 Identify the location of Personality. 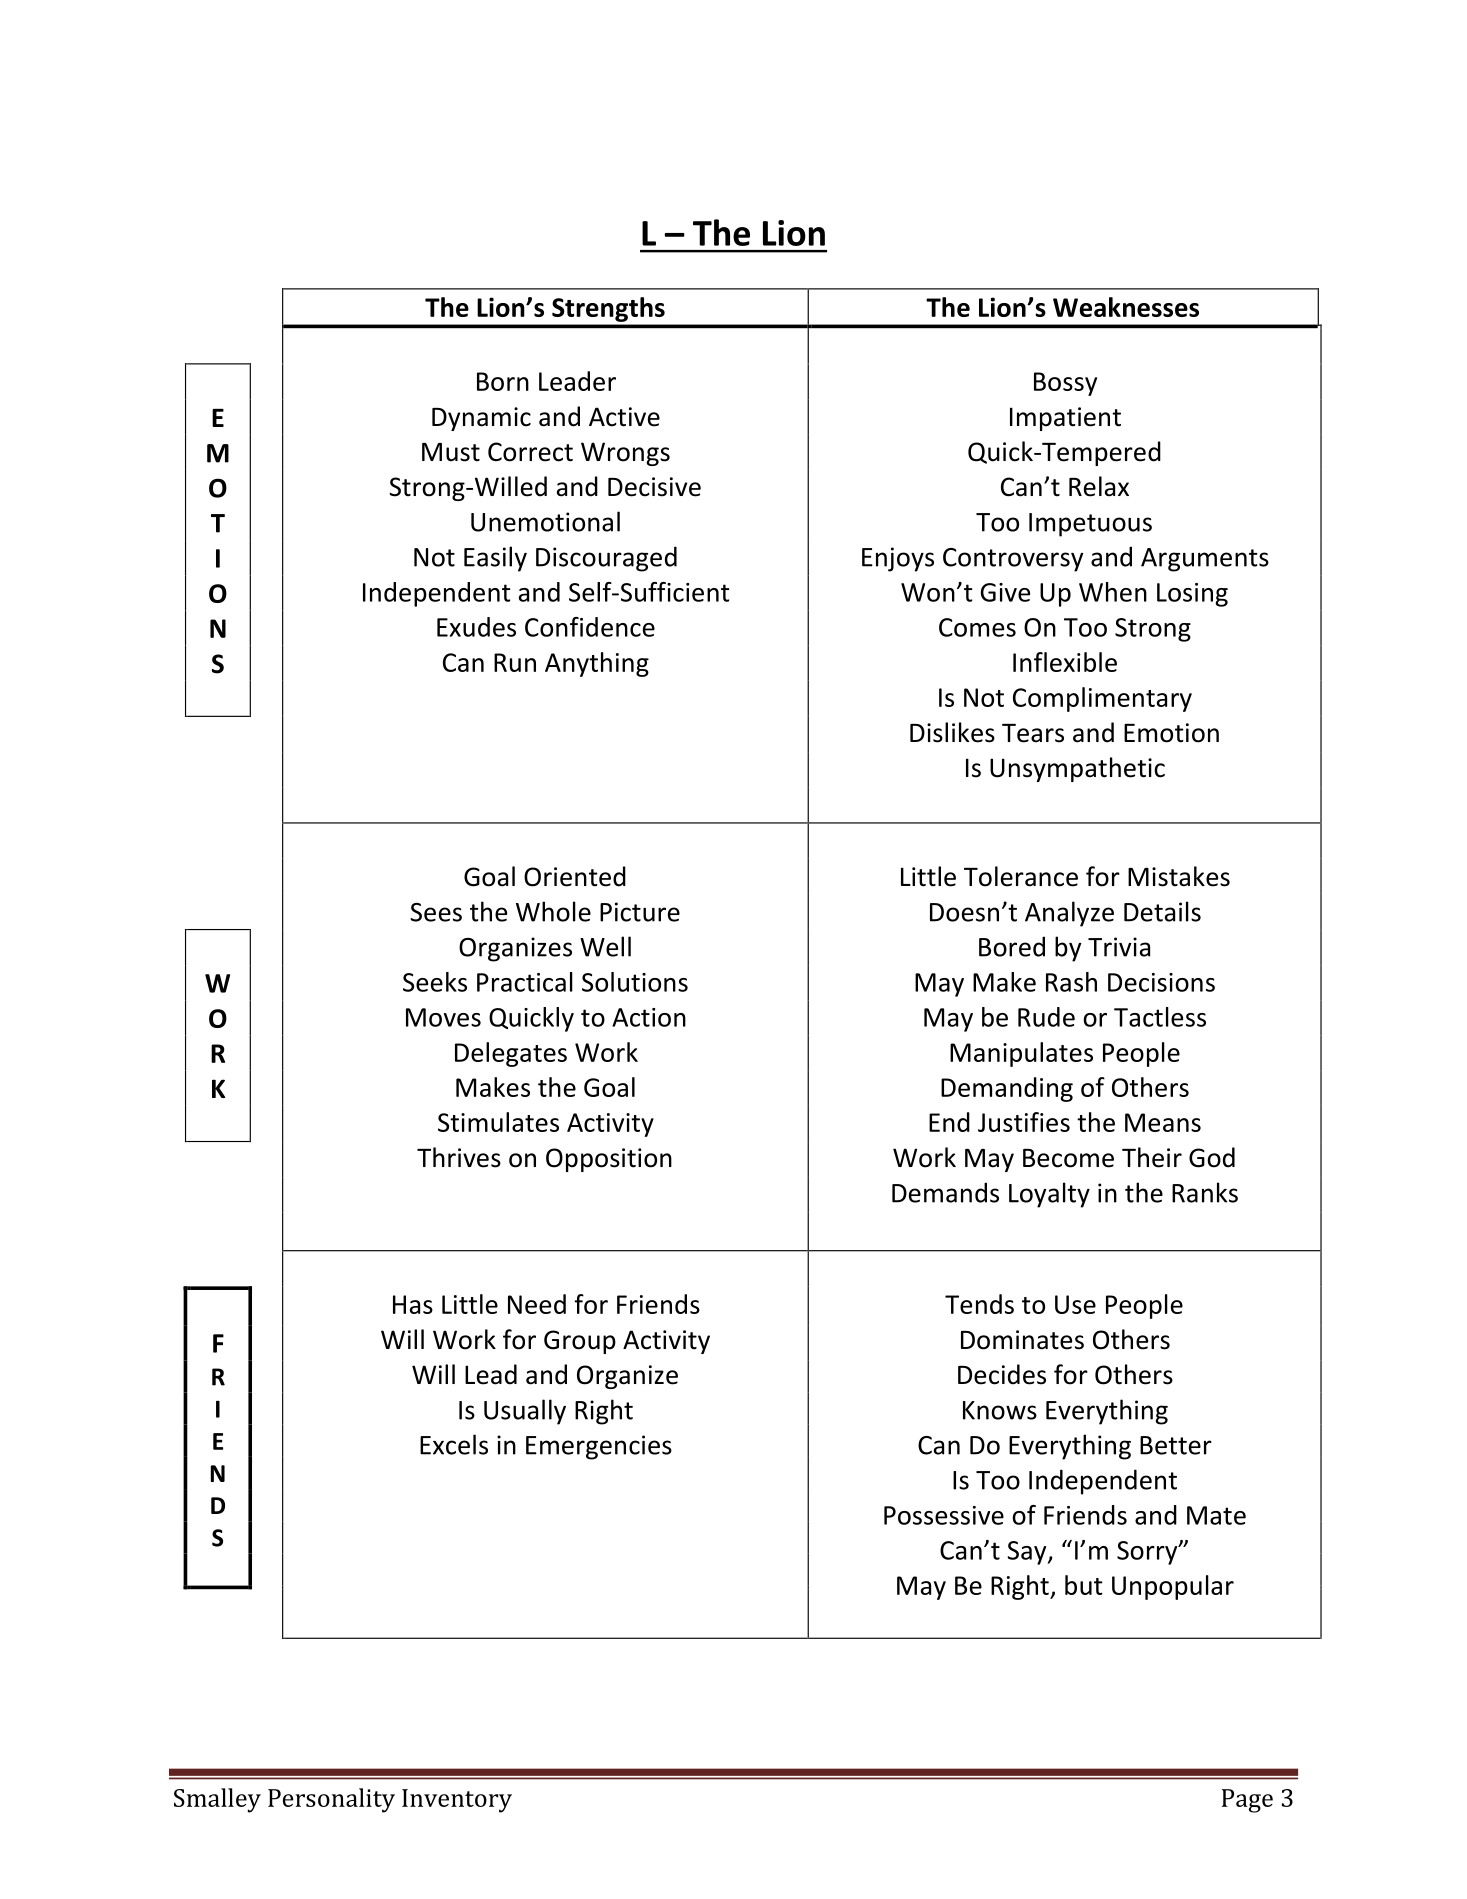
(331, 1800).
